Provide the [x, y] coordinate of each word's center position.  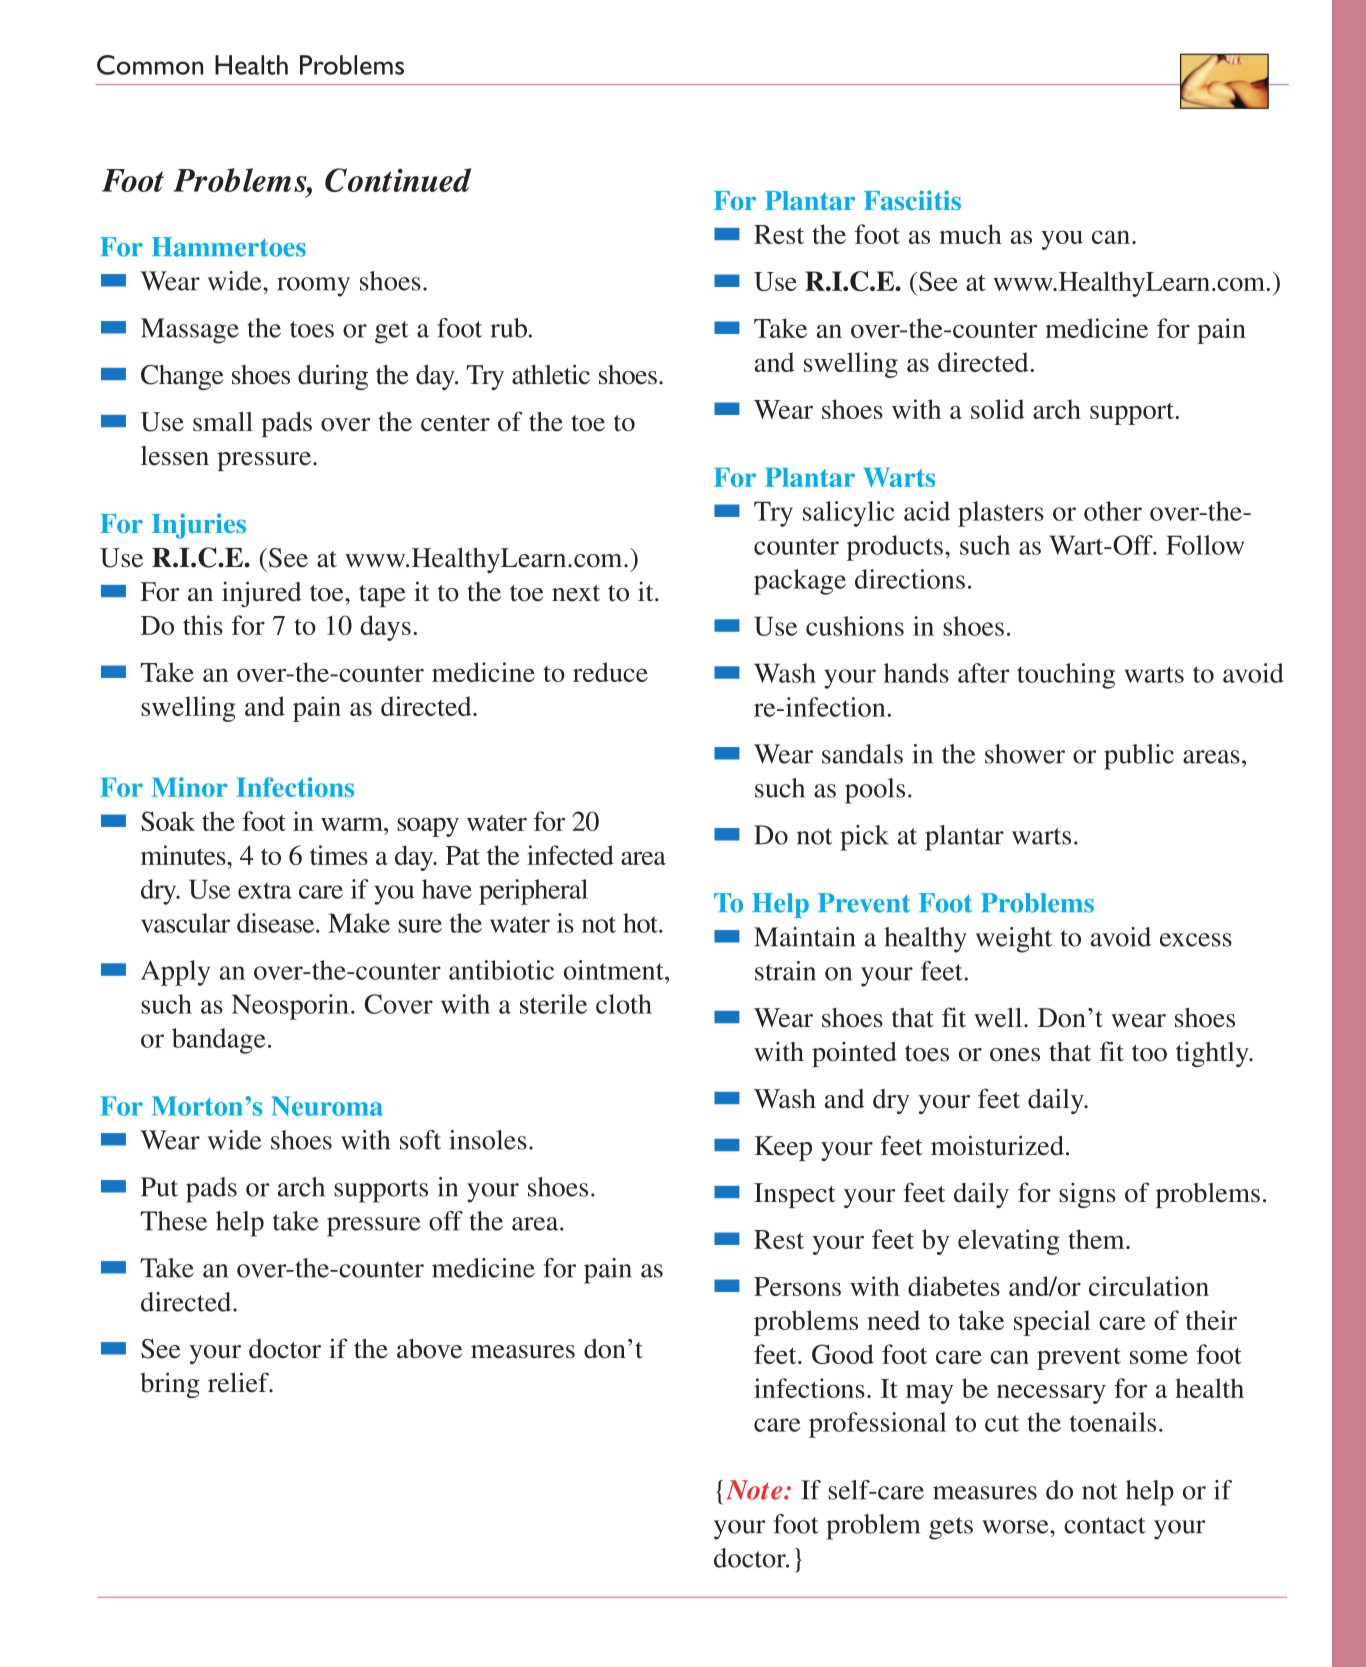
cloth [624, 1004]
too [1149, 1053]
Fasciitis [912, 200]
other [1113, 511]
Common [150, 65]
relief [239, 1382]
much [970, 234]
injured [261, 594]
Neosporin [290, 1007]
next [576, 593]
